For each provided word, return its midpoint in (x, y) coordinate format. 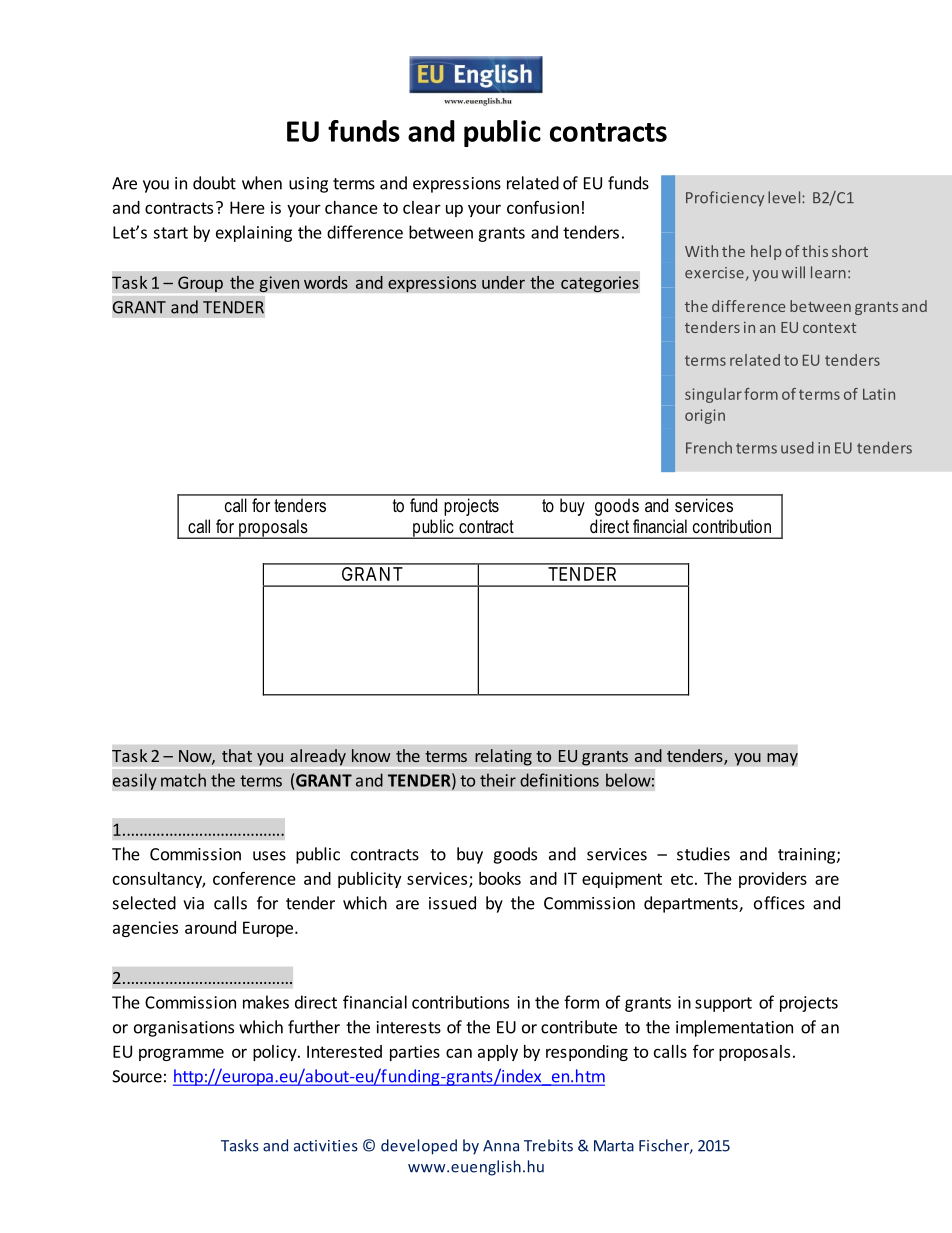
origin (705, 416)
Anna (501, 1146)
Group (200, 284)
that (237, 755)
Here (247, 207)
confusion (543, 207)
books (500, 878)
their (498, 780)
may (782, 759)
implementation (734, 1028)
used (797, 447)
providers (773, 880)
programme (181, 1054)
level (785, 197)
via (193, 903)
